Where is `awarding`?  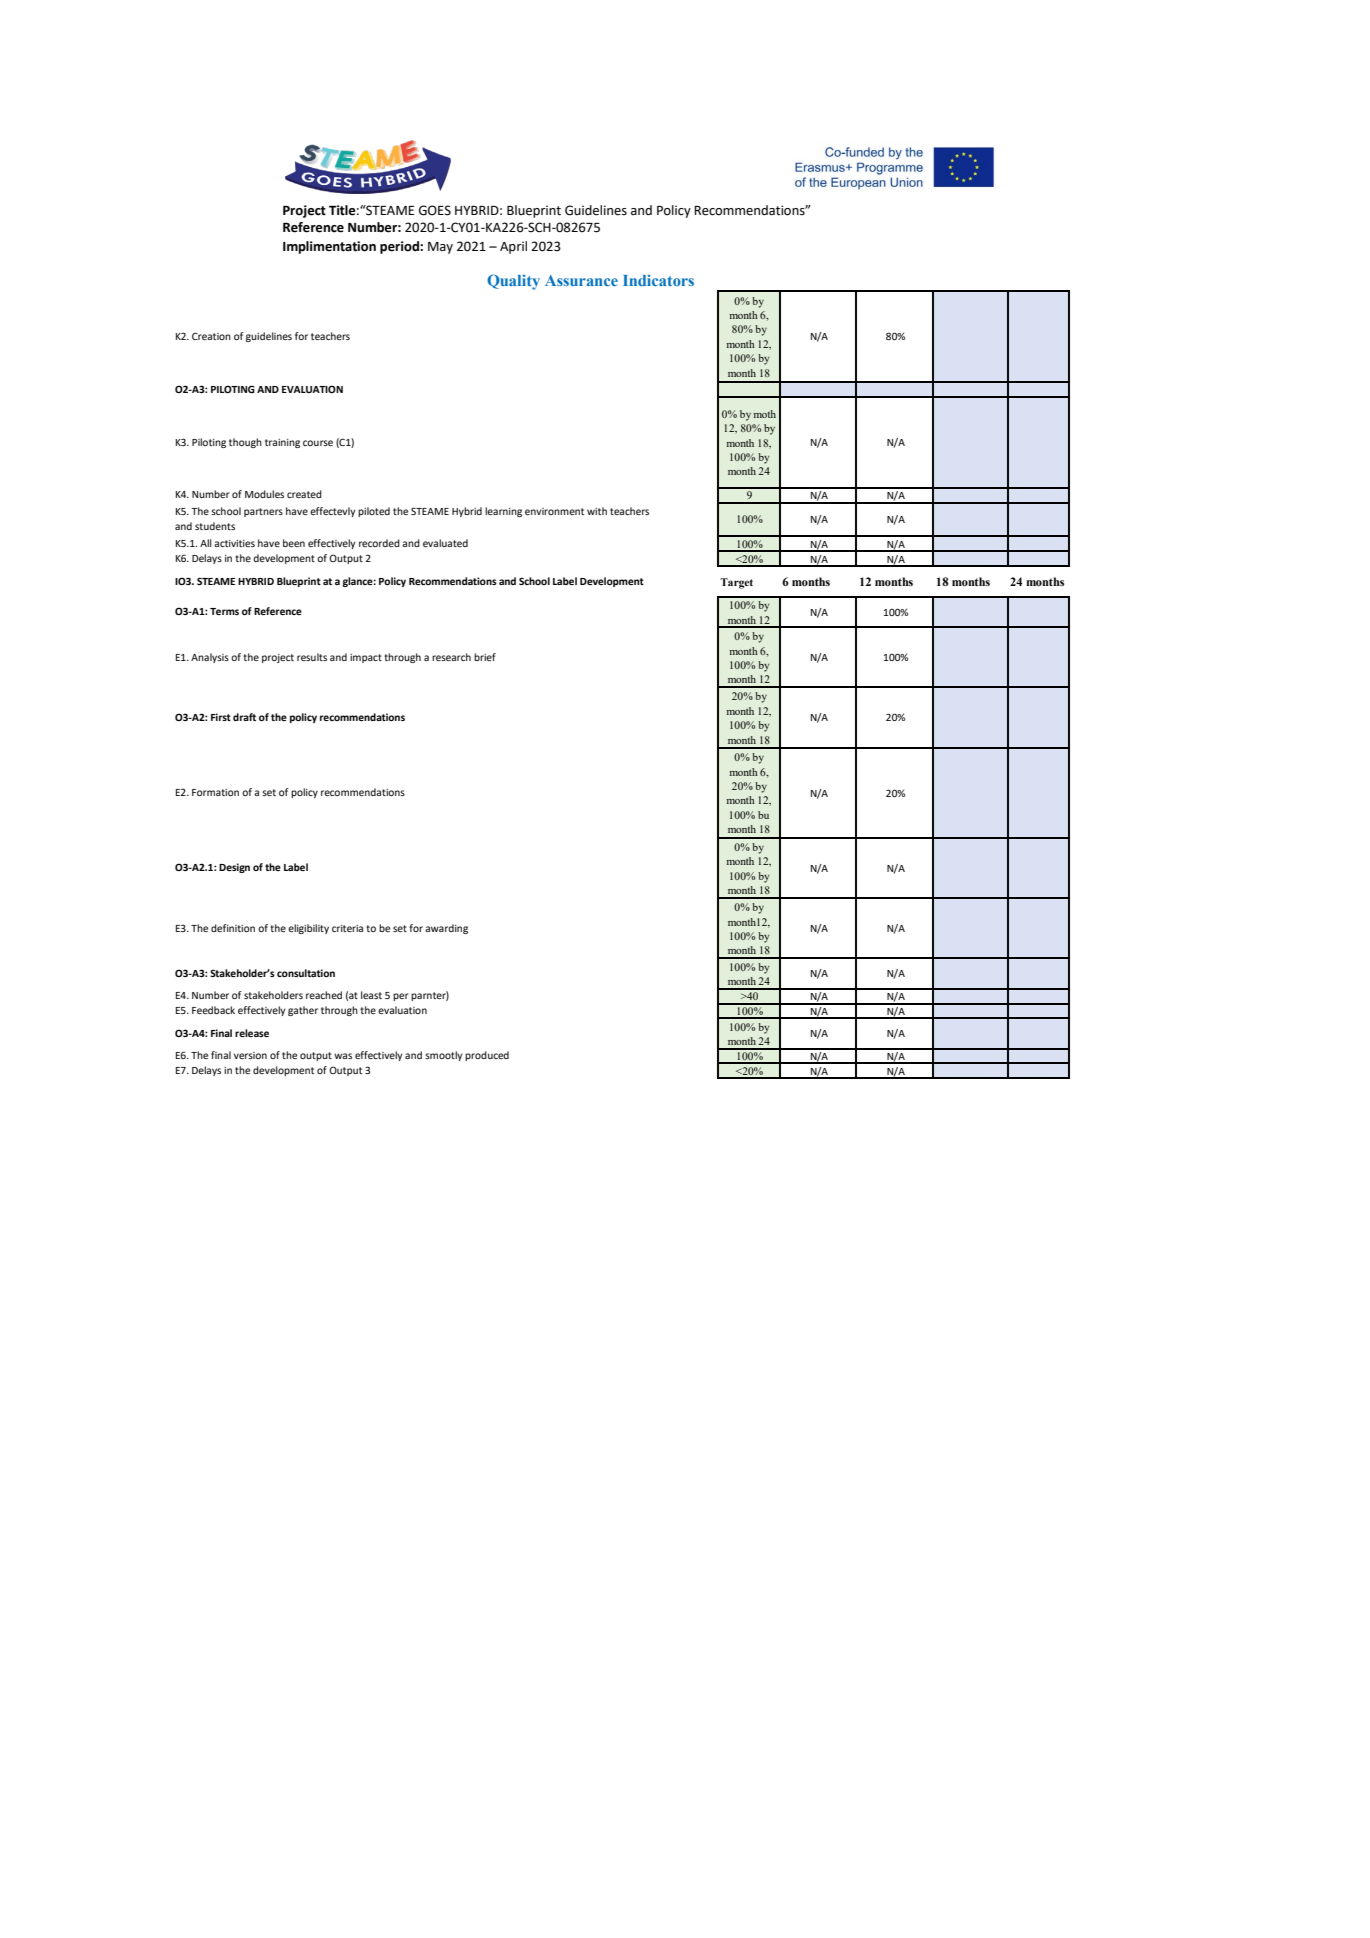 awarding is located at coordinates (446, 929).
